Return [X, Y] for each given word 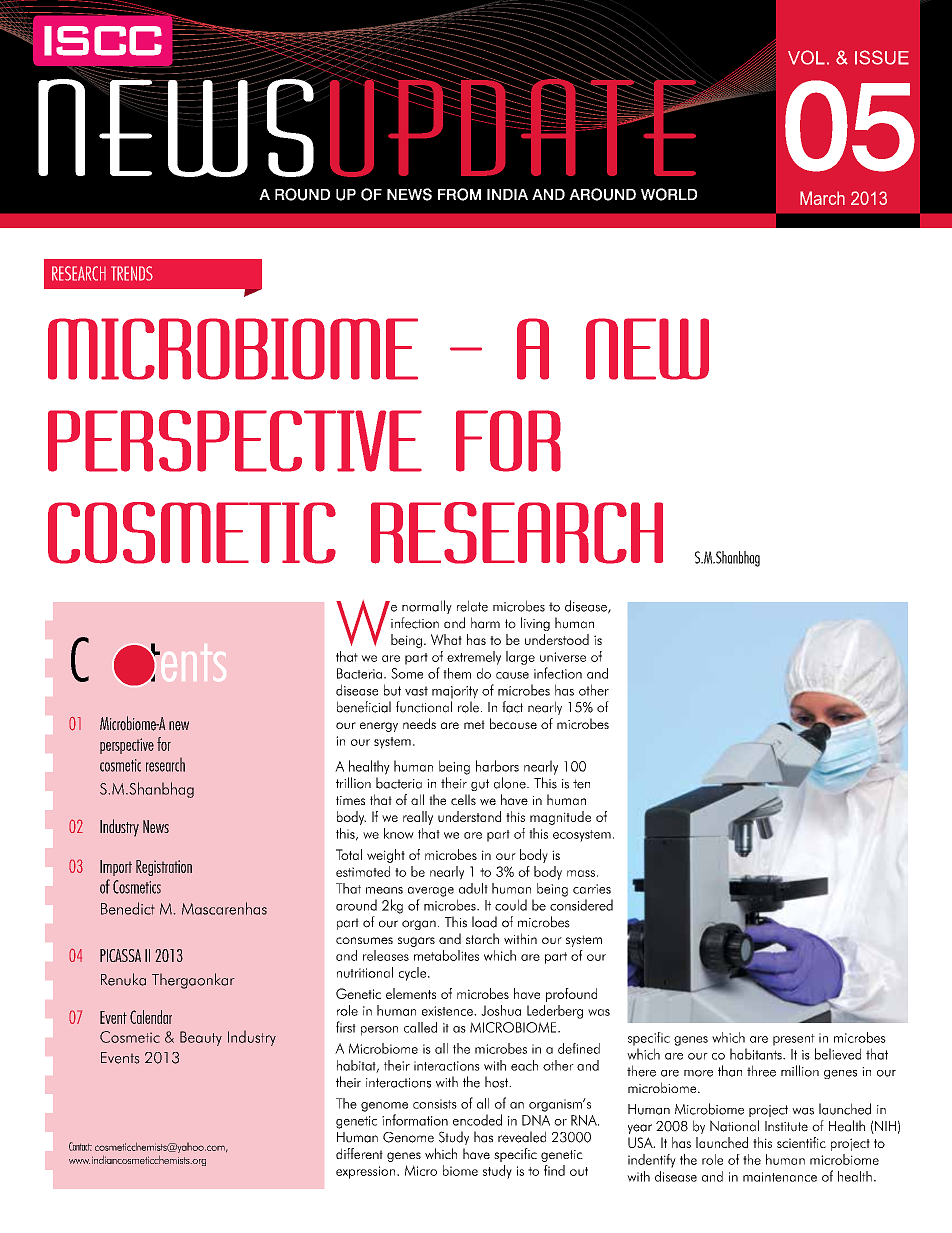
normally [427, 607]
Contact [80, 1146]
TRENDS [132, 273]
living [535, 624]
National [734, 1126]
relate [472, 606]
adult [473, 888]
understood [557, 639]
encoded [477, 1120]
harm [485, 623]
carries [592, 889]
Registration [164, 868]
